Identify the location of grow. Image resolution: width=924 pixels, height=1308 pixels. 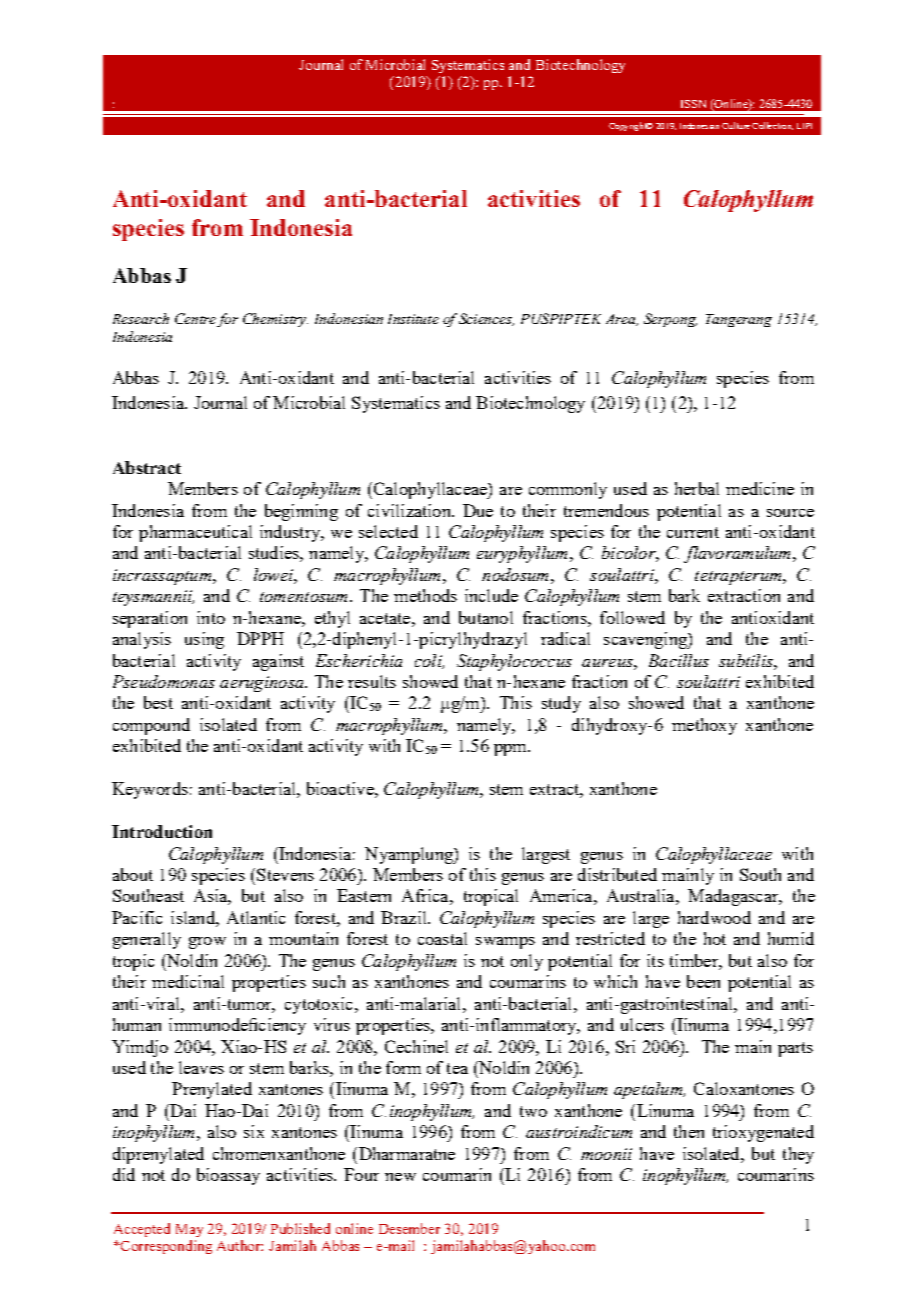
(207, 943).
